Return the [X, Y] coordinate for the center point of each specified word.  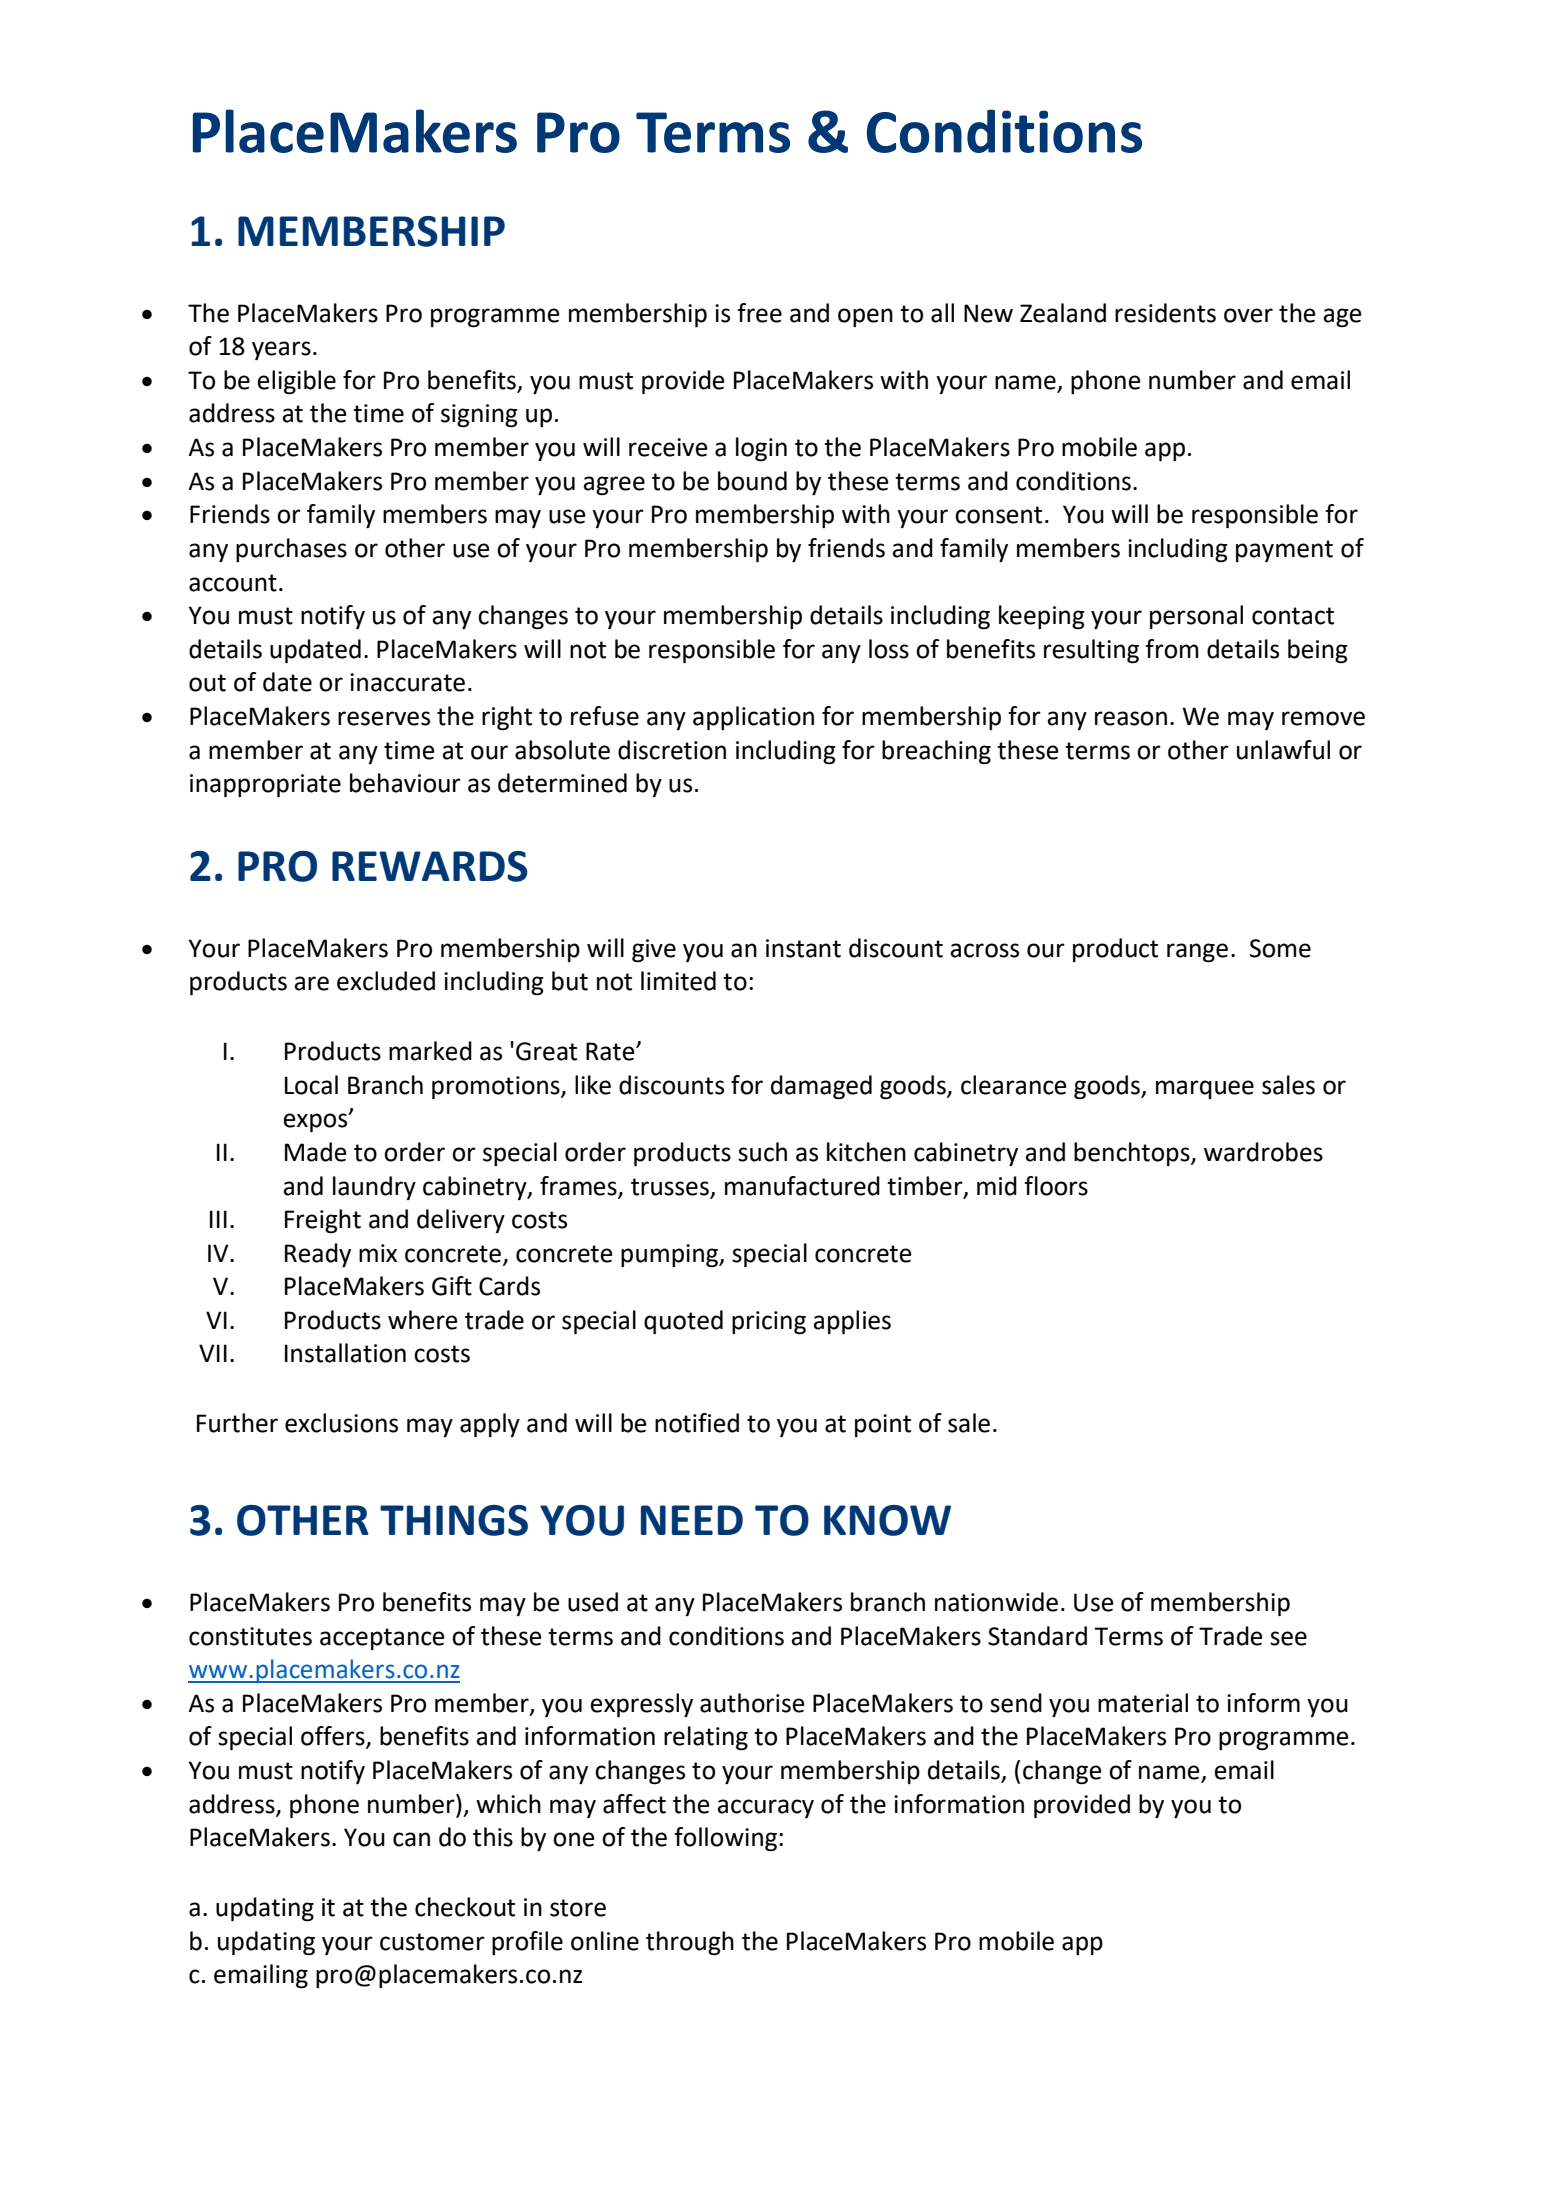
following [727, 1839]
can [411, 1839]
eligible [296, 382]
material [1143, 1703]
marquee [1205, 1089]
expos [316, 1122]
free [759, 313]
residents [1165, 313]
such [762, 1152]
